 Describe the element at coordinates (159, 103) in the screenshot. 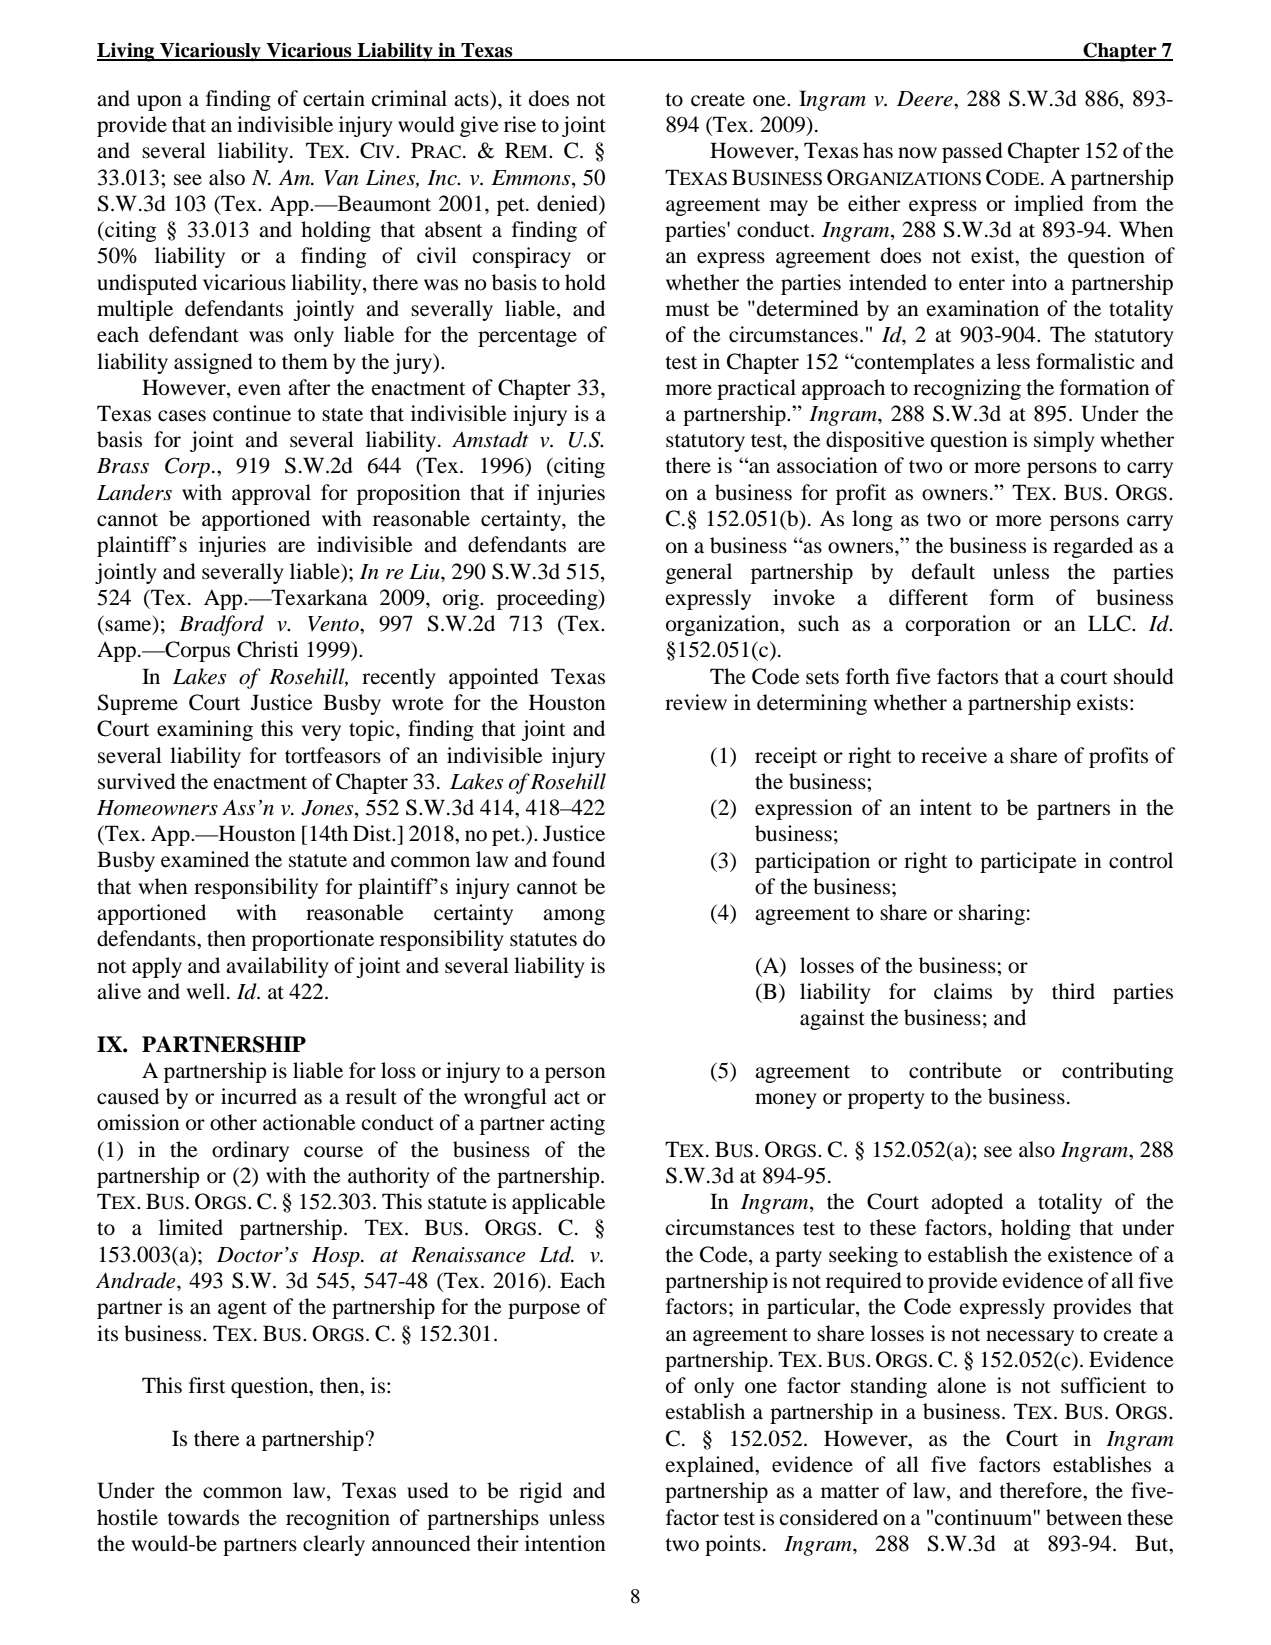

I see `upon` at that location.
